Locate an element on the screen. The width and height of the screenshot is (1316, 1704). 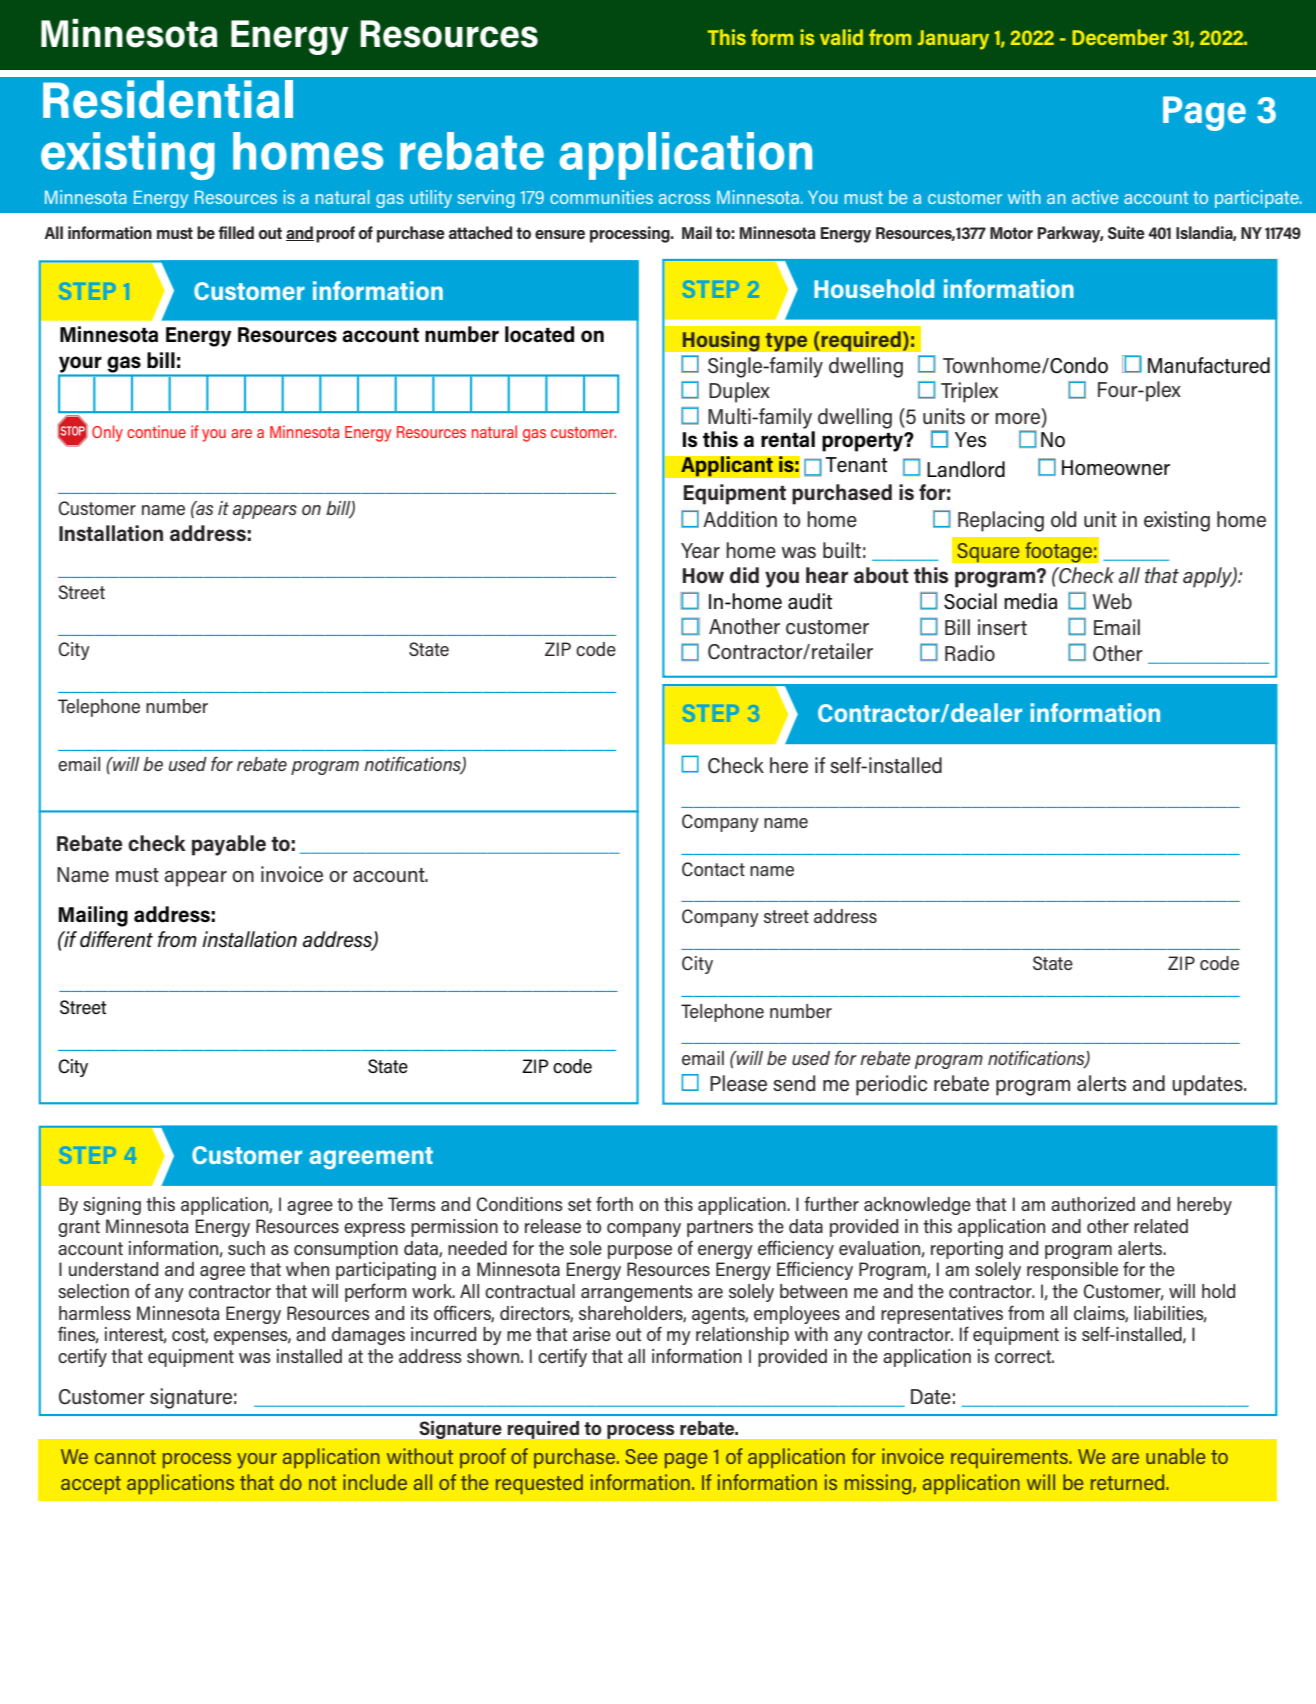
forth is located at coordinates (614, 1203).
